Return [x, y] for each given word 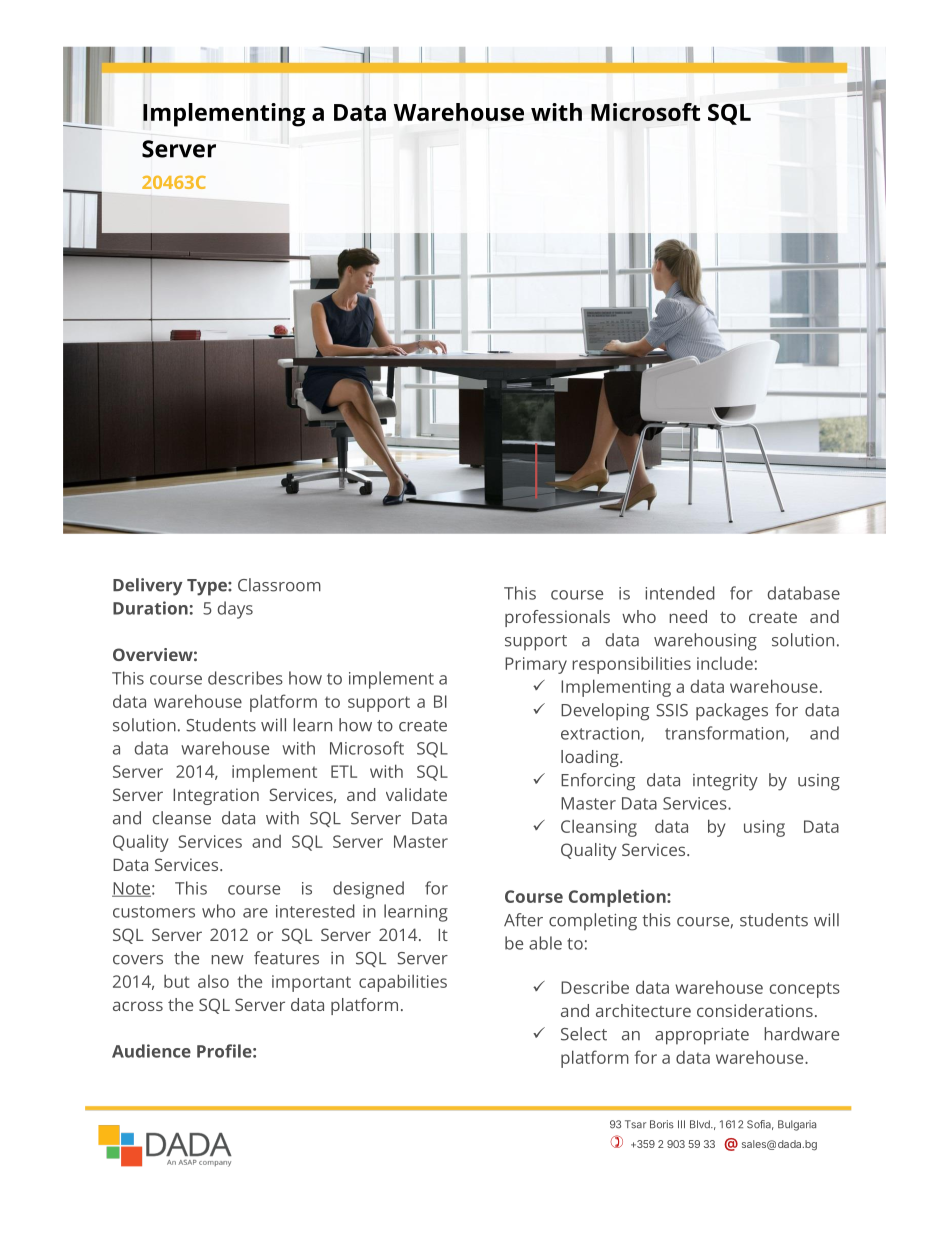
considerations [755, 1010]
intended [680, 593]
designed [368, 890]
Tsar [635, 1124]
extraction [601, 734]
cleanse [182, 818]
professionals [557, 618]
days [235, 610]
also [213, 981]
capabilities [403, 983]
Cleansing [599, 828]
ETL [344, 771]
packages [732, 712]
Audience [151, 1051]
